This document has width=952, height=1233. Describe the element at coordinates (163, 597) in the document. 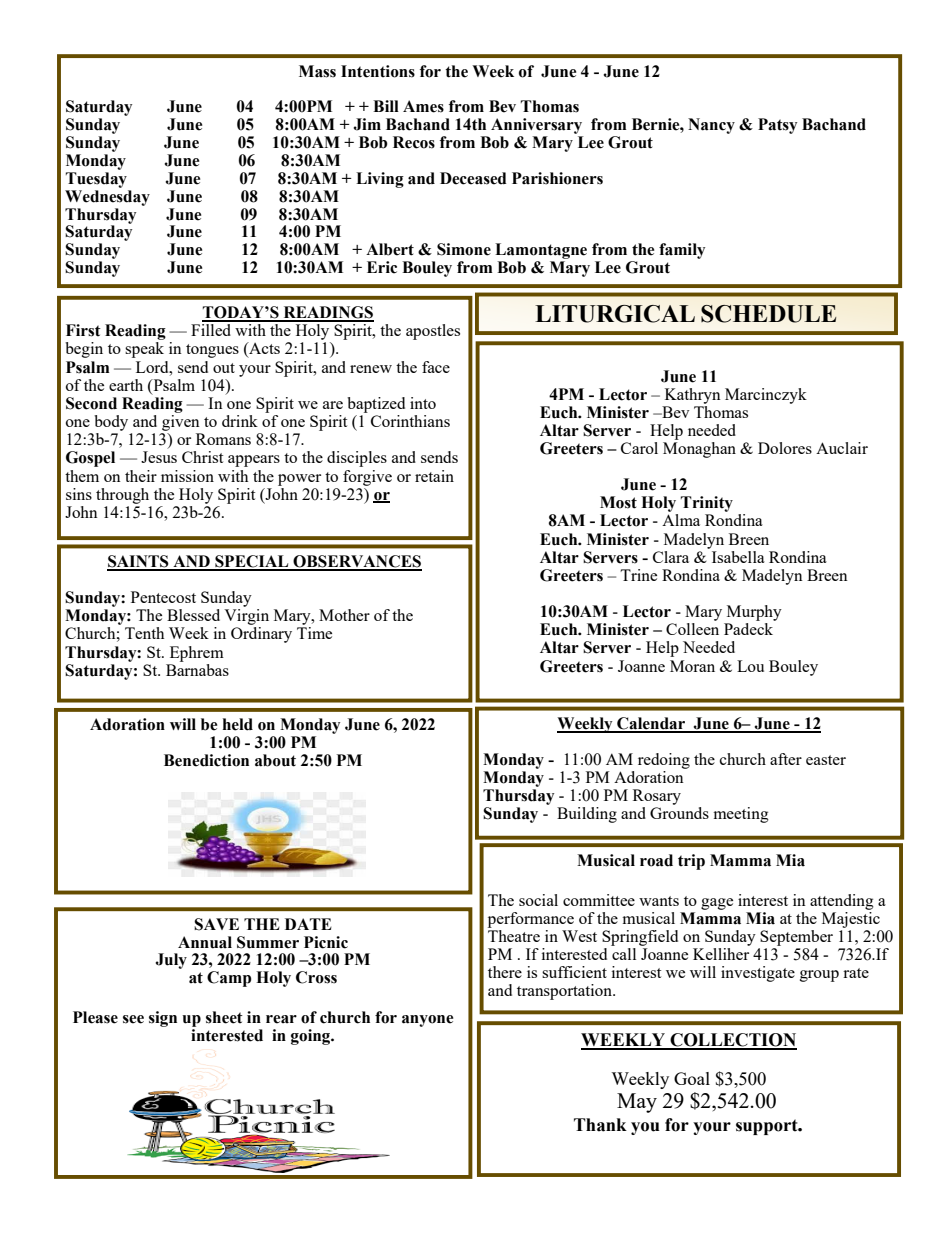

I see `Pentecost` at that location.
